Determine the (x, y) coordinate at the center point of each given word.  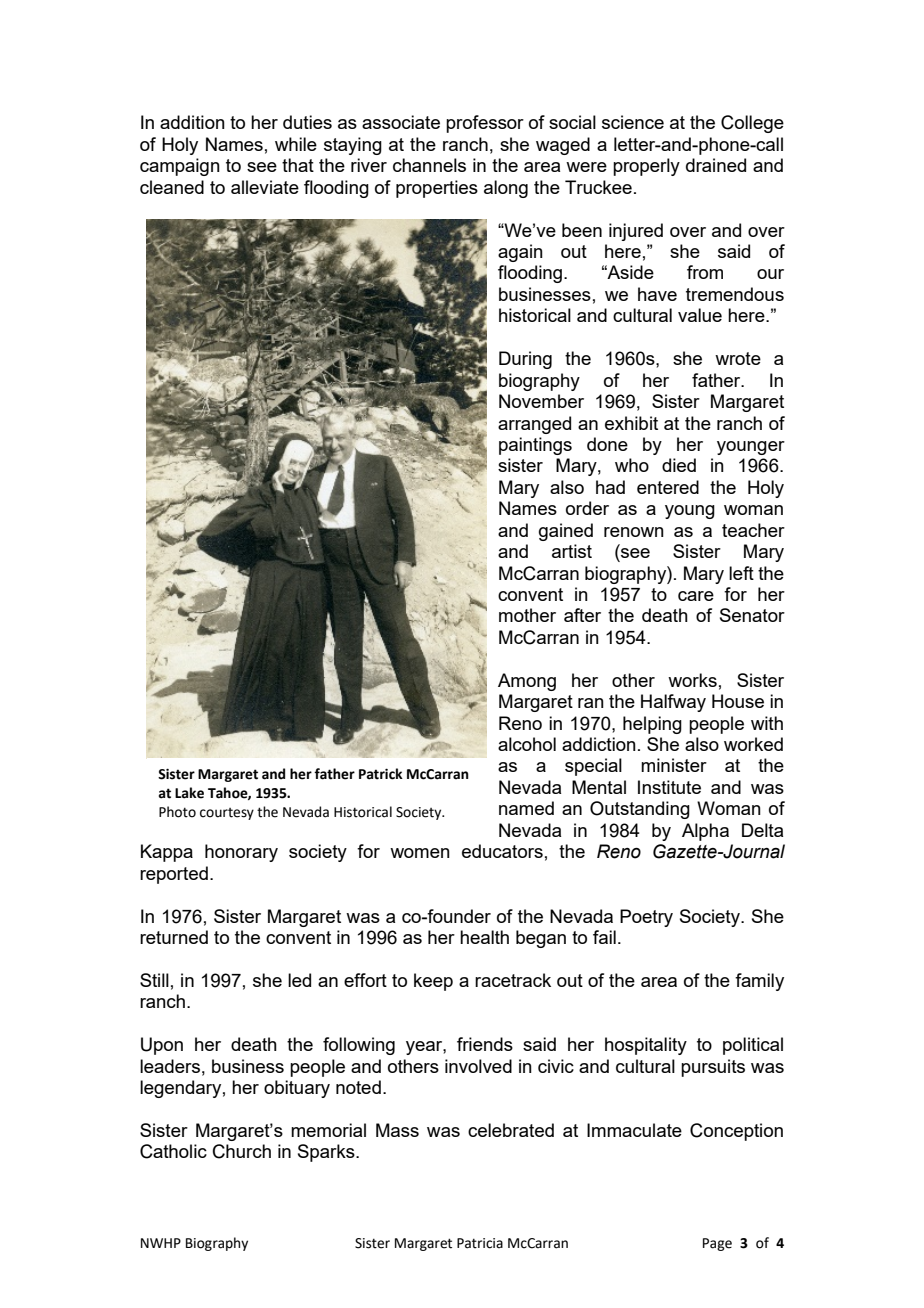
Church (242, 1151)
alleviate (265, 187)
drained (716, 165)
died (679, 465)
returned (174, 937)
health (484, 937)
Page (717, 1244)
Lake (189, 793)
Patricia (480, 1243)
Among (527, 682)
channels (429, 165)
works (692, 680)
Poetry (646, 918)
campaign (180, 167)
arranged (534, 425)
